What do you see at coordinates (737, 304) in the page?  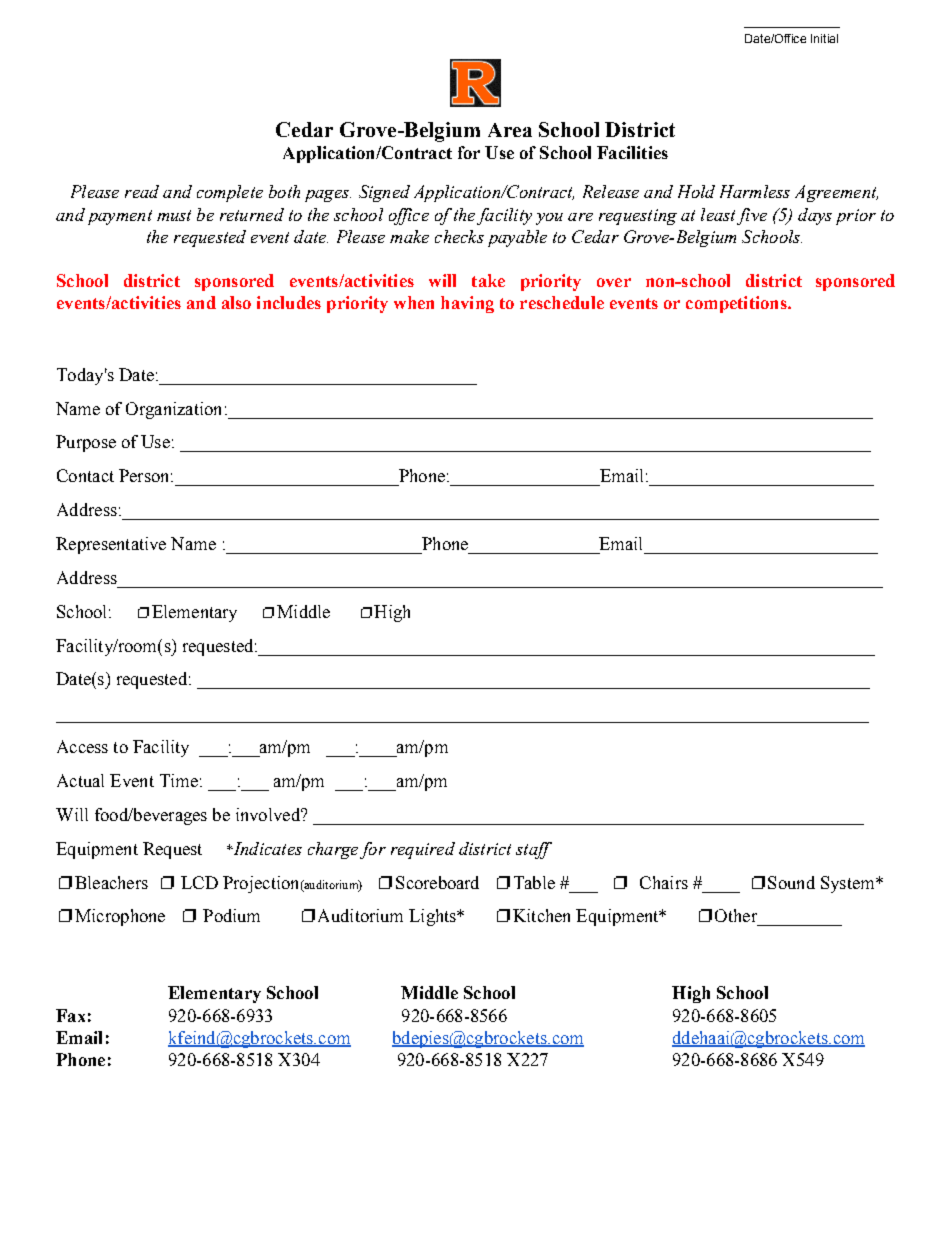 I see `competitions` at bounding box center [737, 304].
